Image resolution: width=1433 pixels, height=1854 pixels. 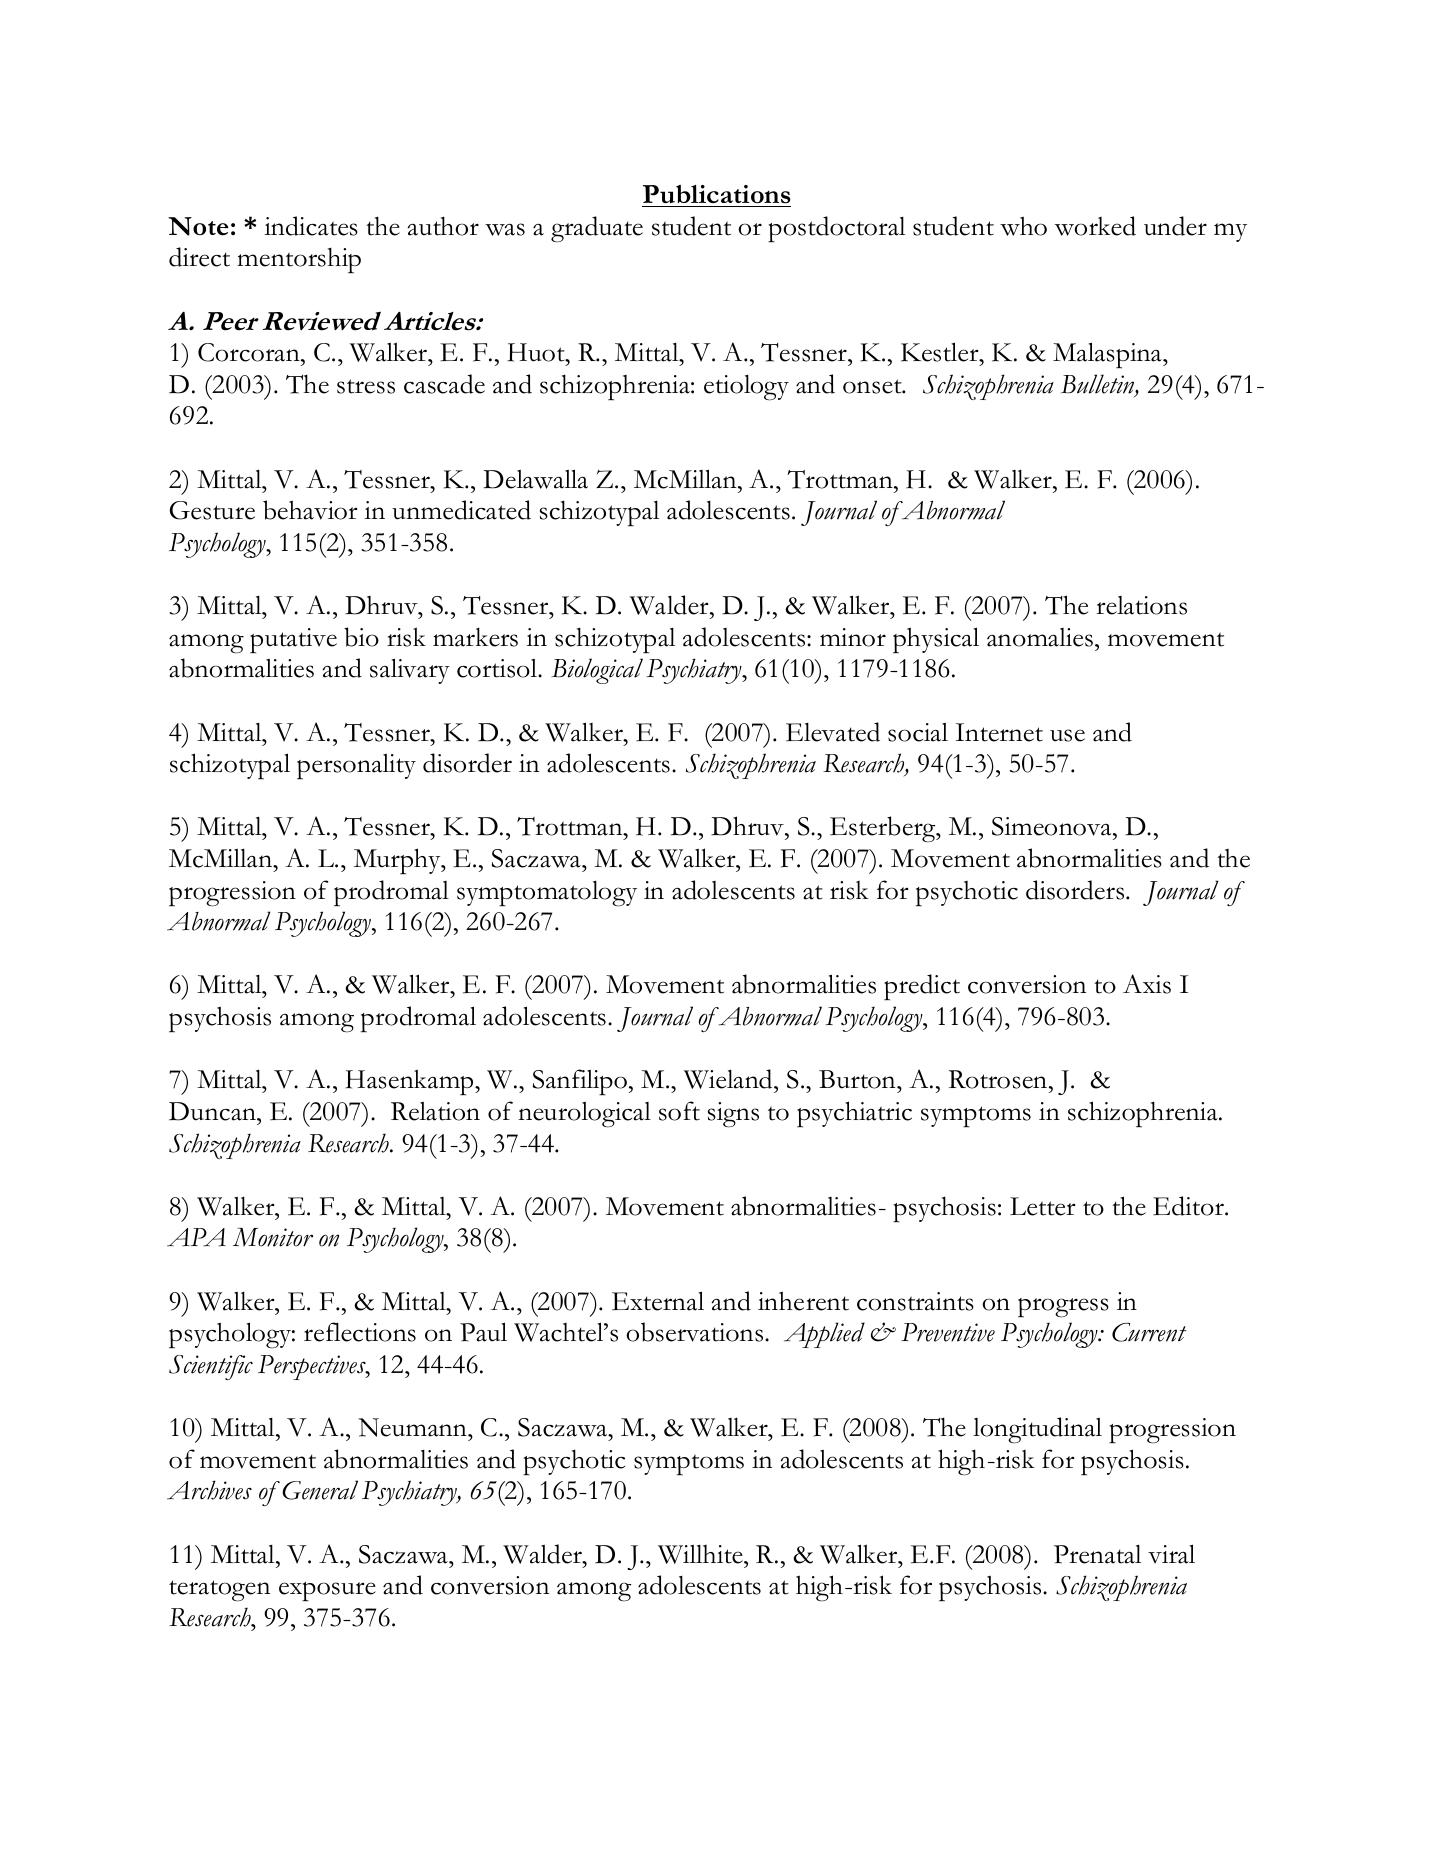 I want to click on who, so click(x=1023, y=226).
